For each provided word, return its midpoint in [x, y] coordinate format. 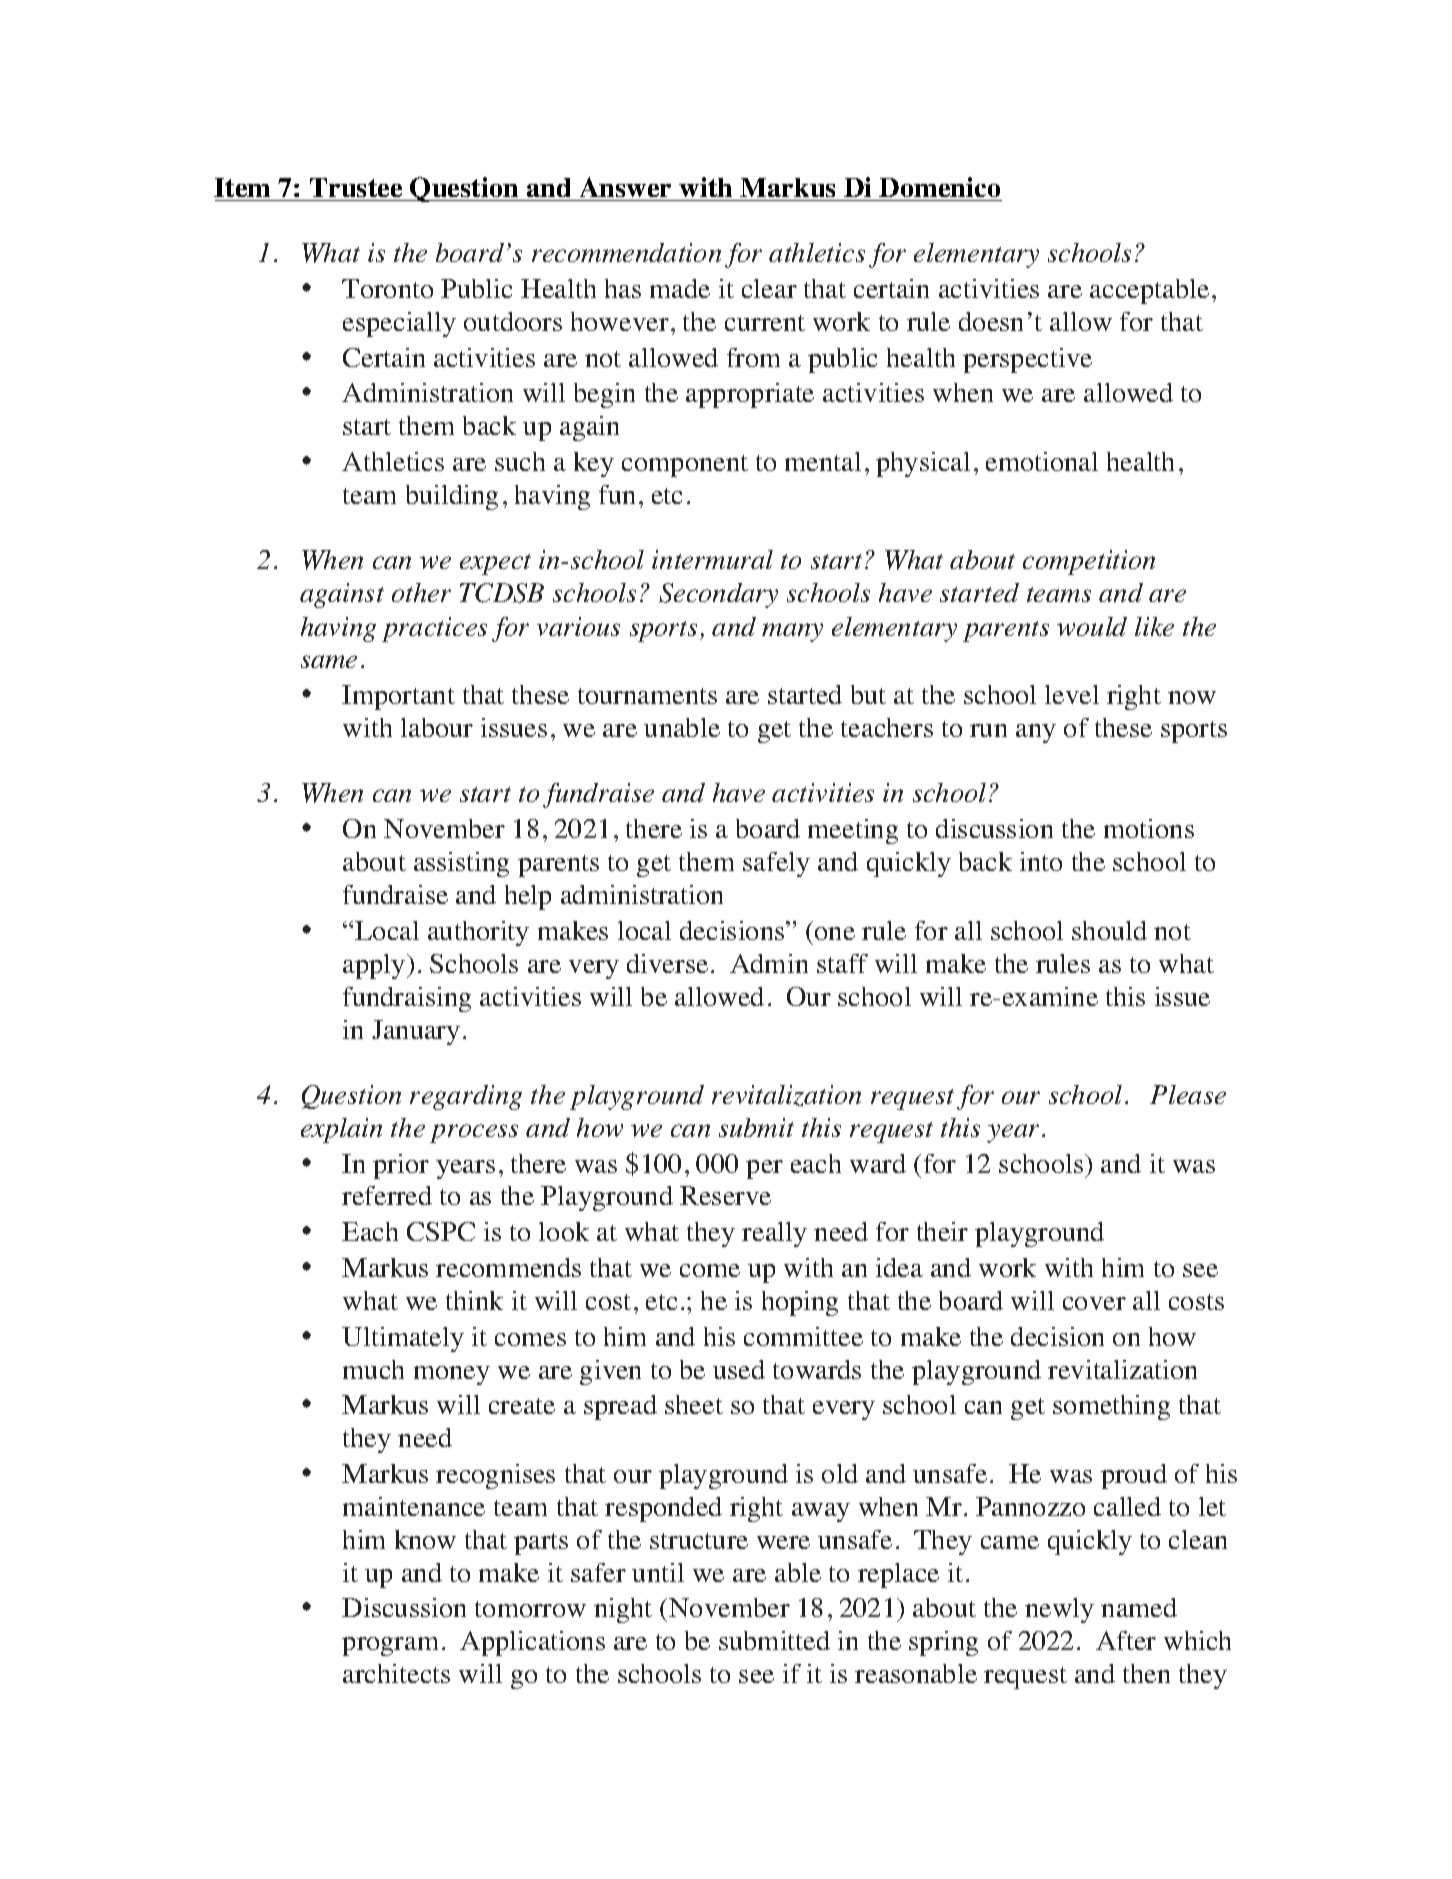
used [739, 1369]
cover [1094, 1303]
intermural [712, 559]
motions [1149, 828]
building [452, 497]
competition [1089, 562]
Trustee [356, 187]
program [390, 1646]
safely [776, 864]
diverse [667, 963]
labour [437, 727]
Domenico [939, 187]
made [680, 288]
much [373, 1369]
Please [1188, 1094]
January [416, 1032]
